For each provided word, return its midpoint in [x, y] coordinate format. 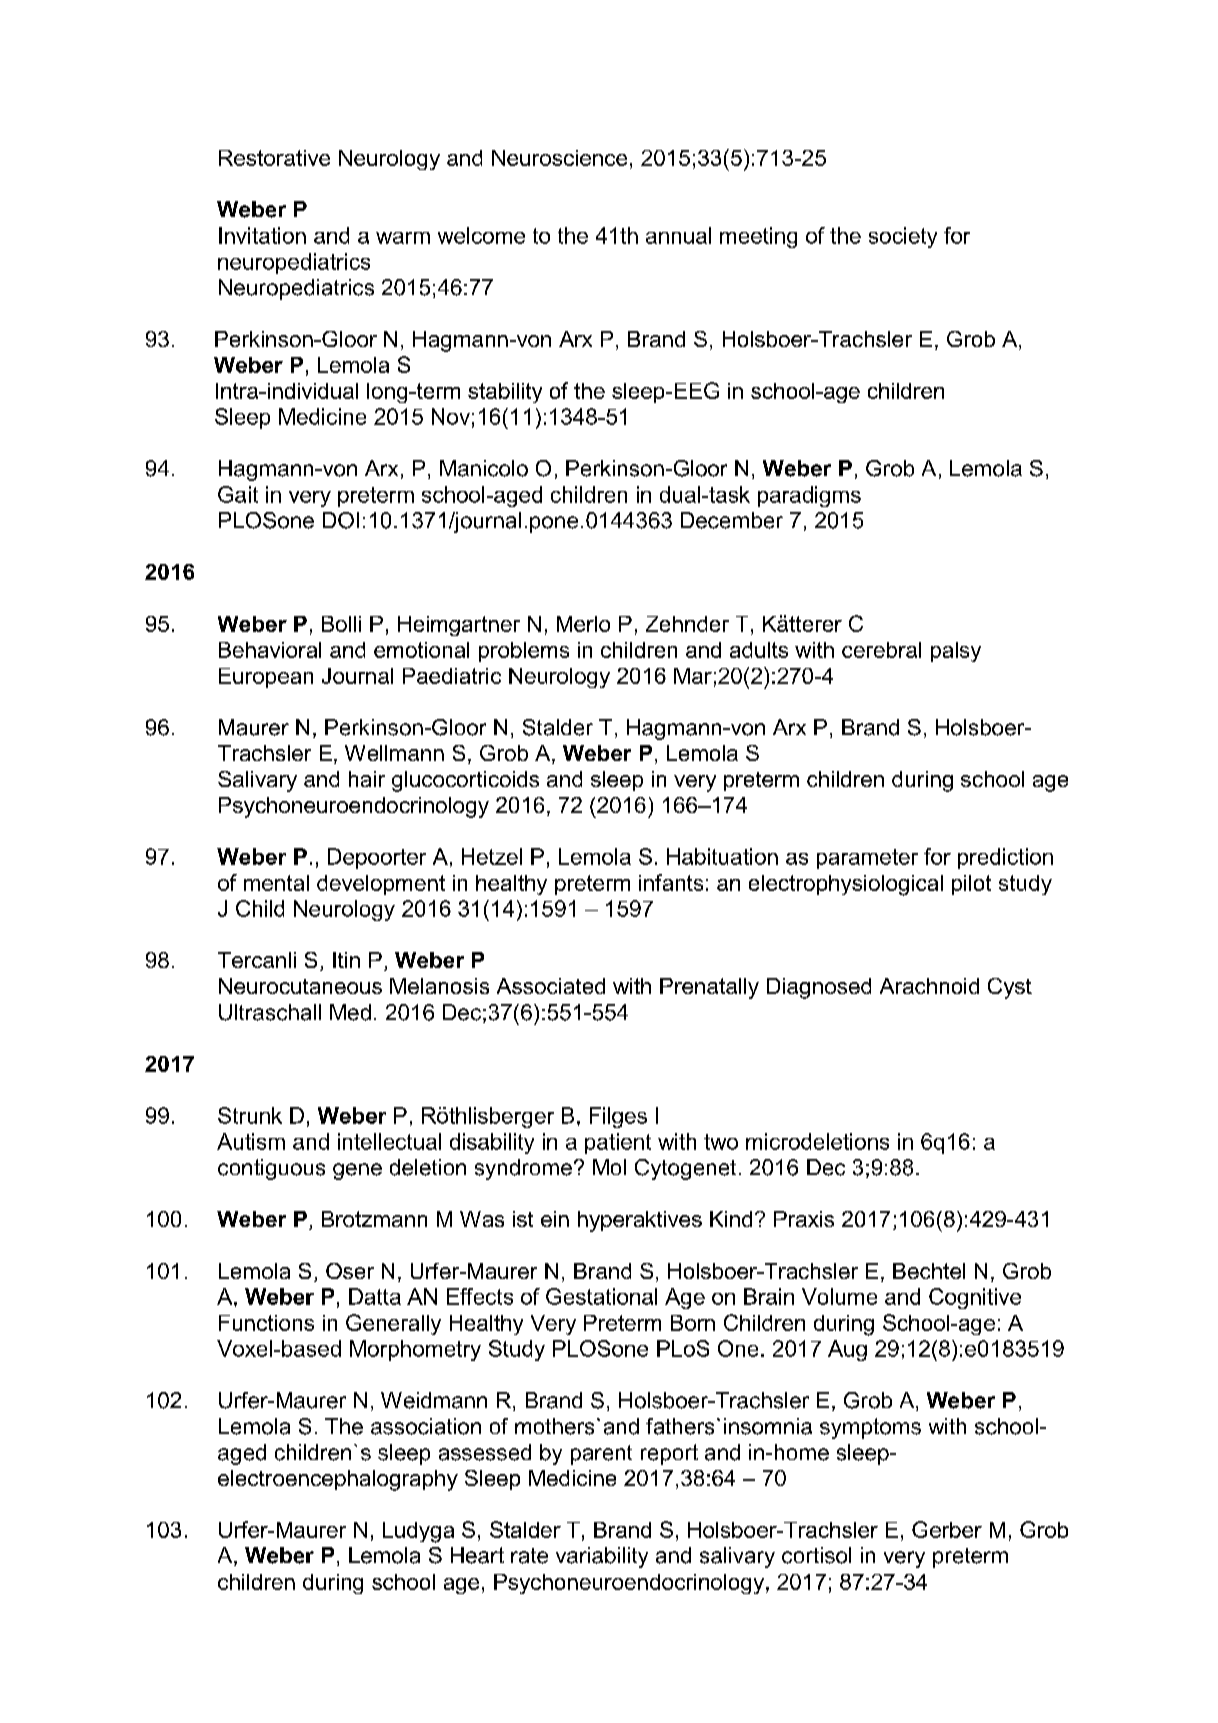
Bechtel [929, 1271]
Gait [238, 494]
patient [618, 1143]
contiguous [271, 1169]
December [732, 520]
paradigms [809, 496]
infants [671, 882]
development [381, 885]
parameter [867, 859]
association [426, 1426]
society [903, 237]
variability [602, 1557]
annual [678, 235]
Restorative [274, 158]
